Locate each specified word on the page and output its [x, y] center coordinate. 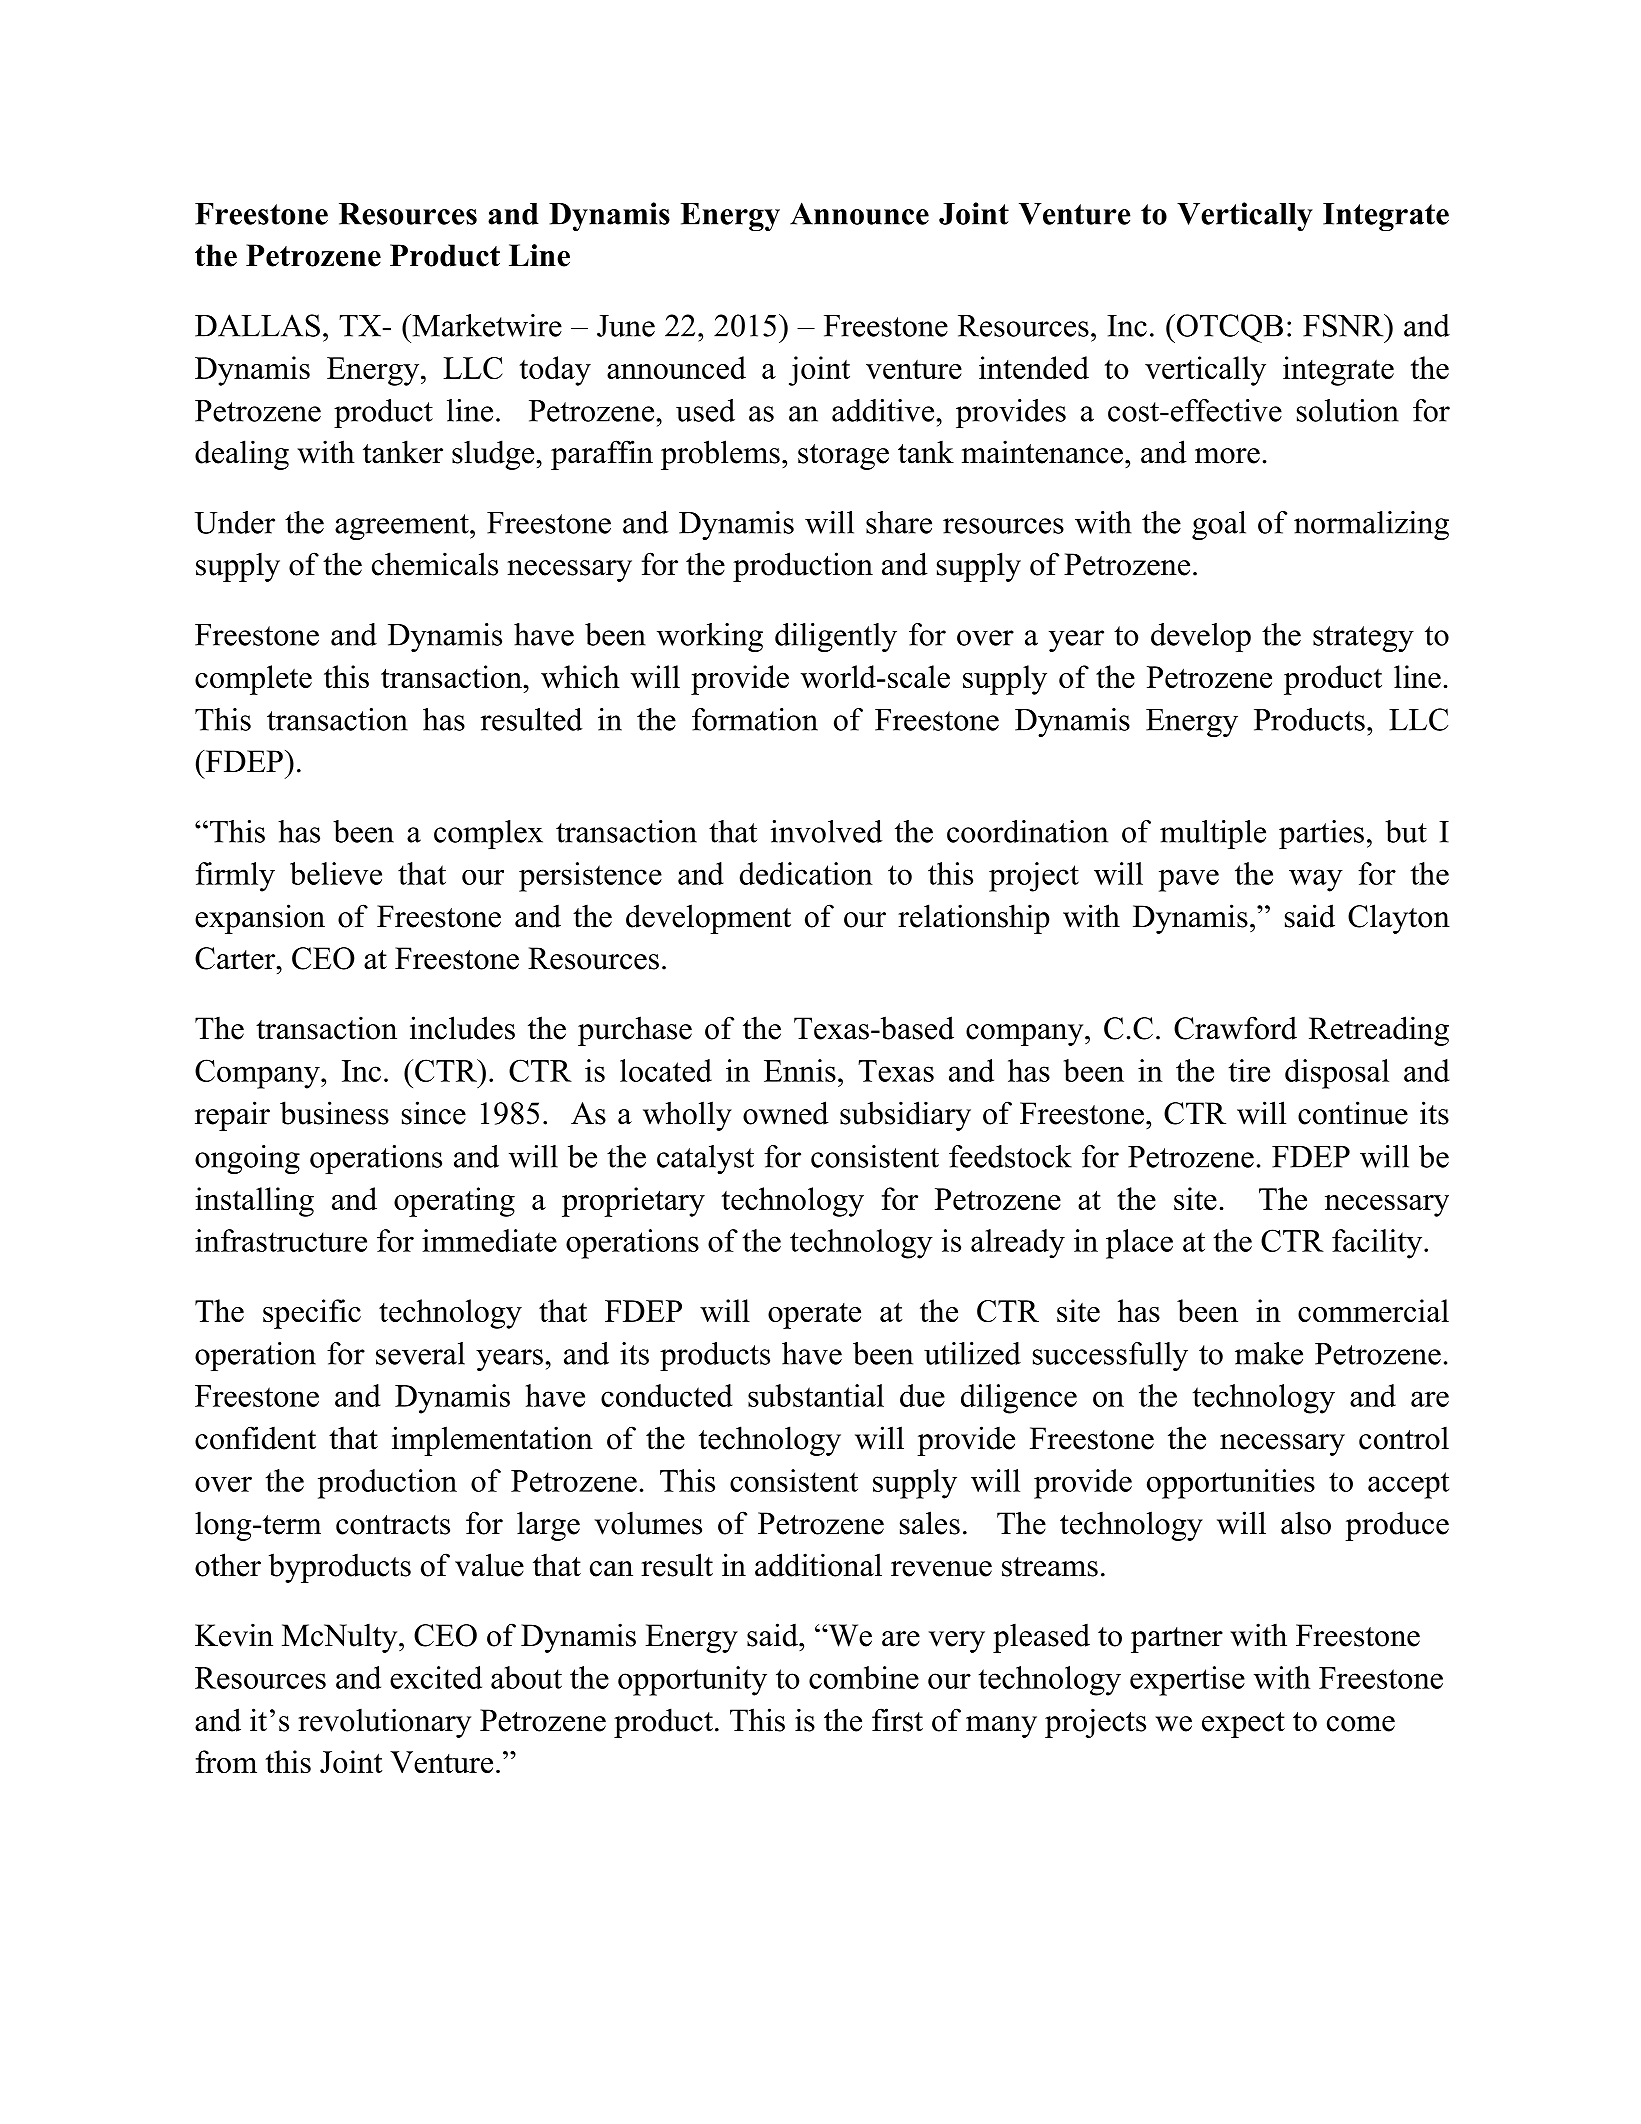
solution [1348, 410]
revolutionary [384, 1723]
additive [883, 410]
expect [1243, 1725]
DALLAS [257, 325]
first [897, 1720]
